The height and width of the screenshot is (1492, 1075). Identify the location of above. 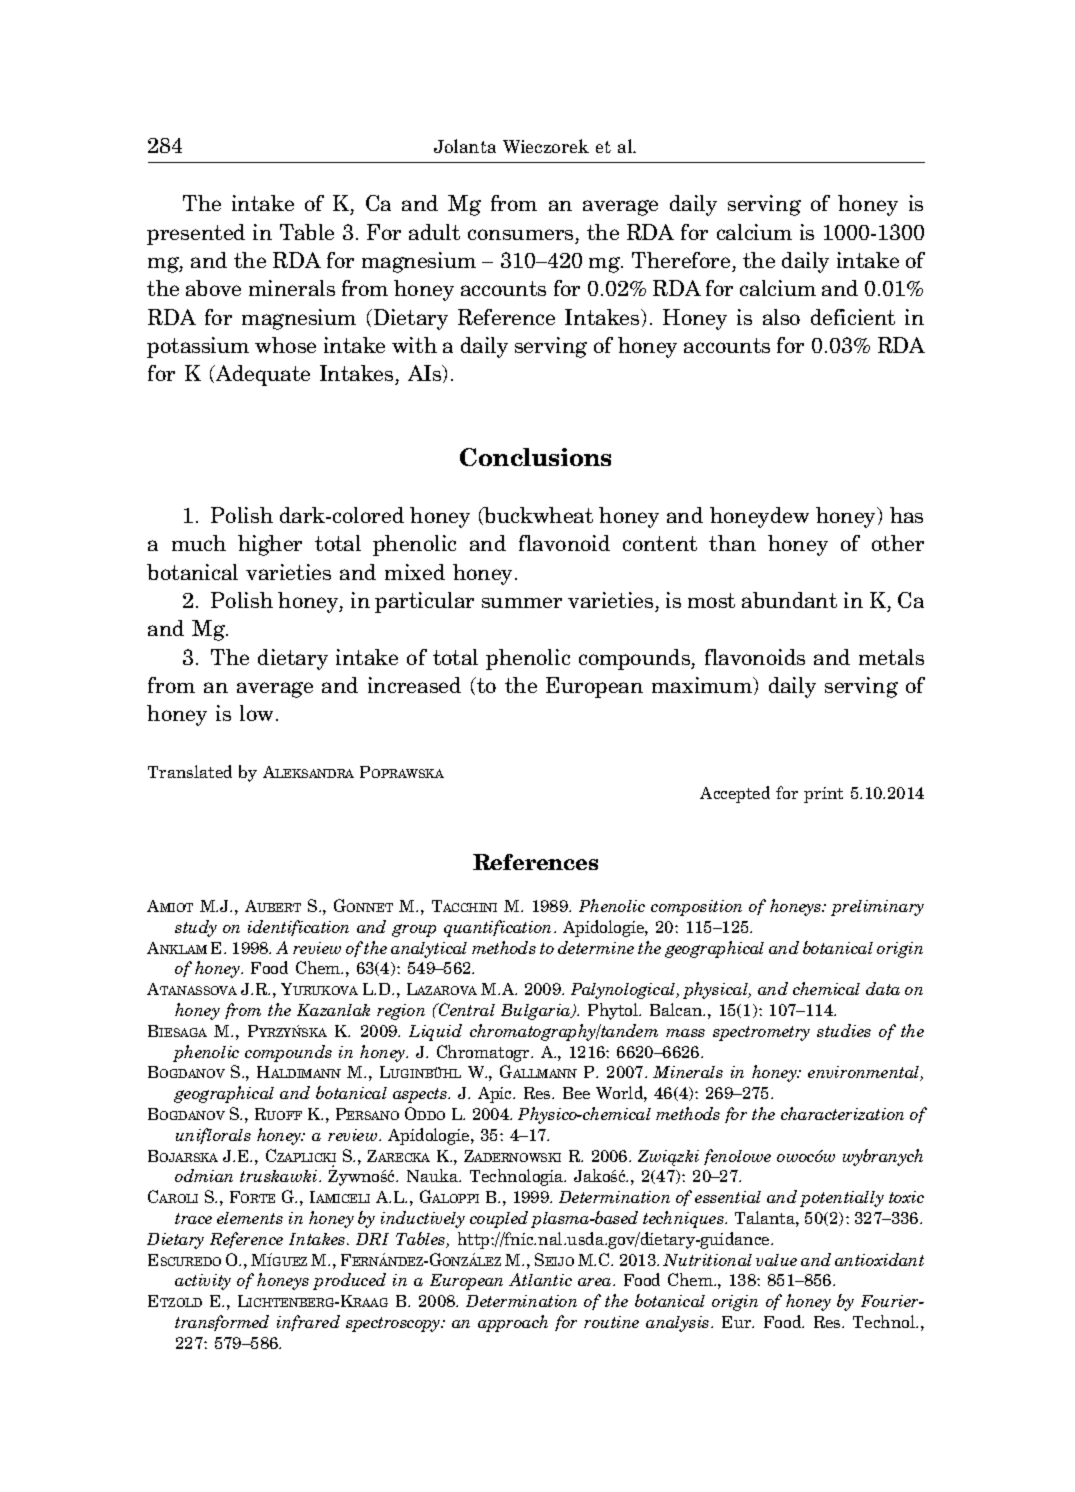
(213, 288).
